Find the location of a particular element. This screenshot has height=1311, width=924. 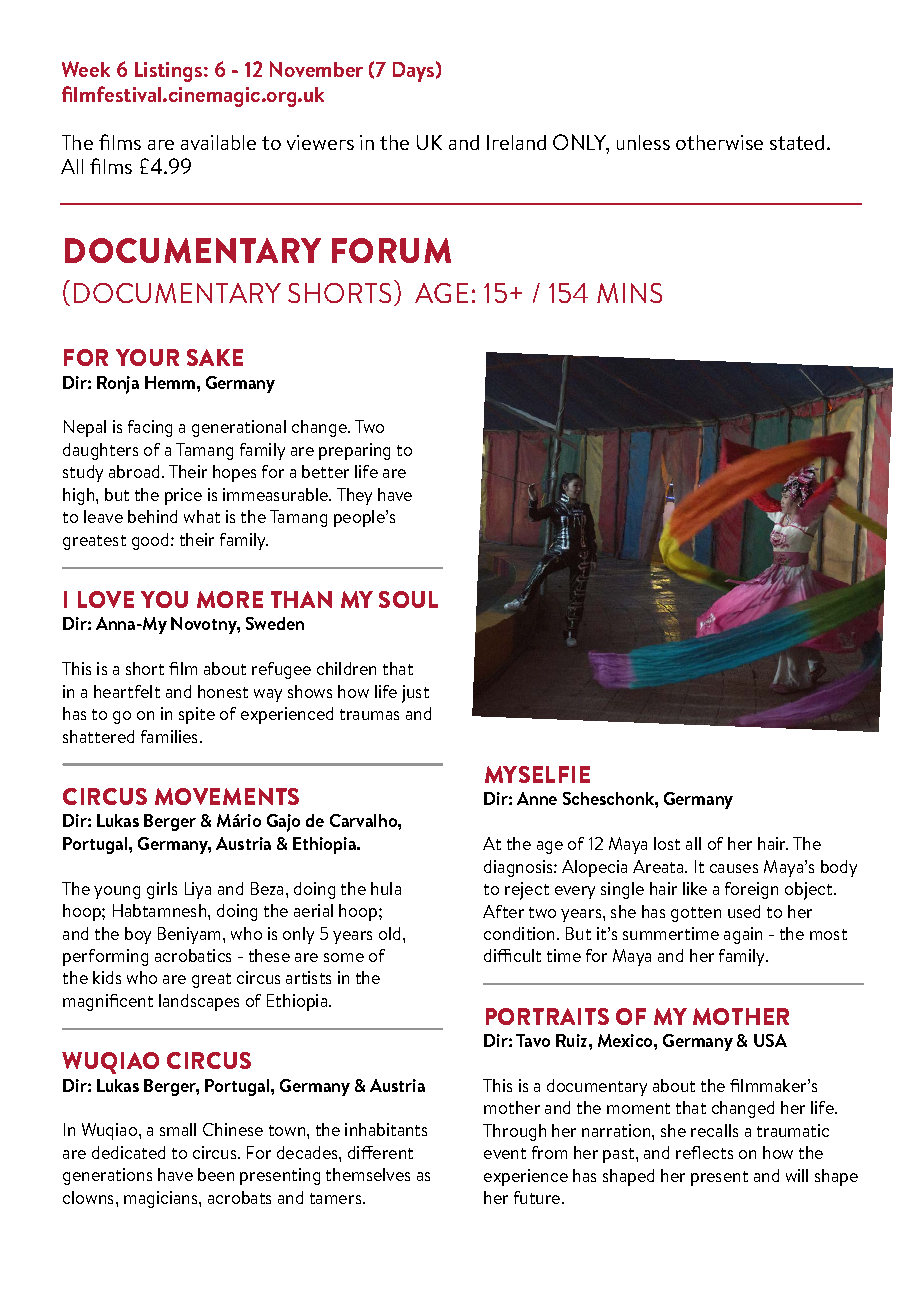

available is located at coordinates (218, 142).
